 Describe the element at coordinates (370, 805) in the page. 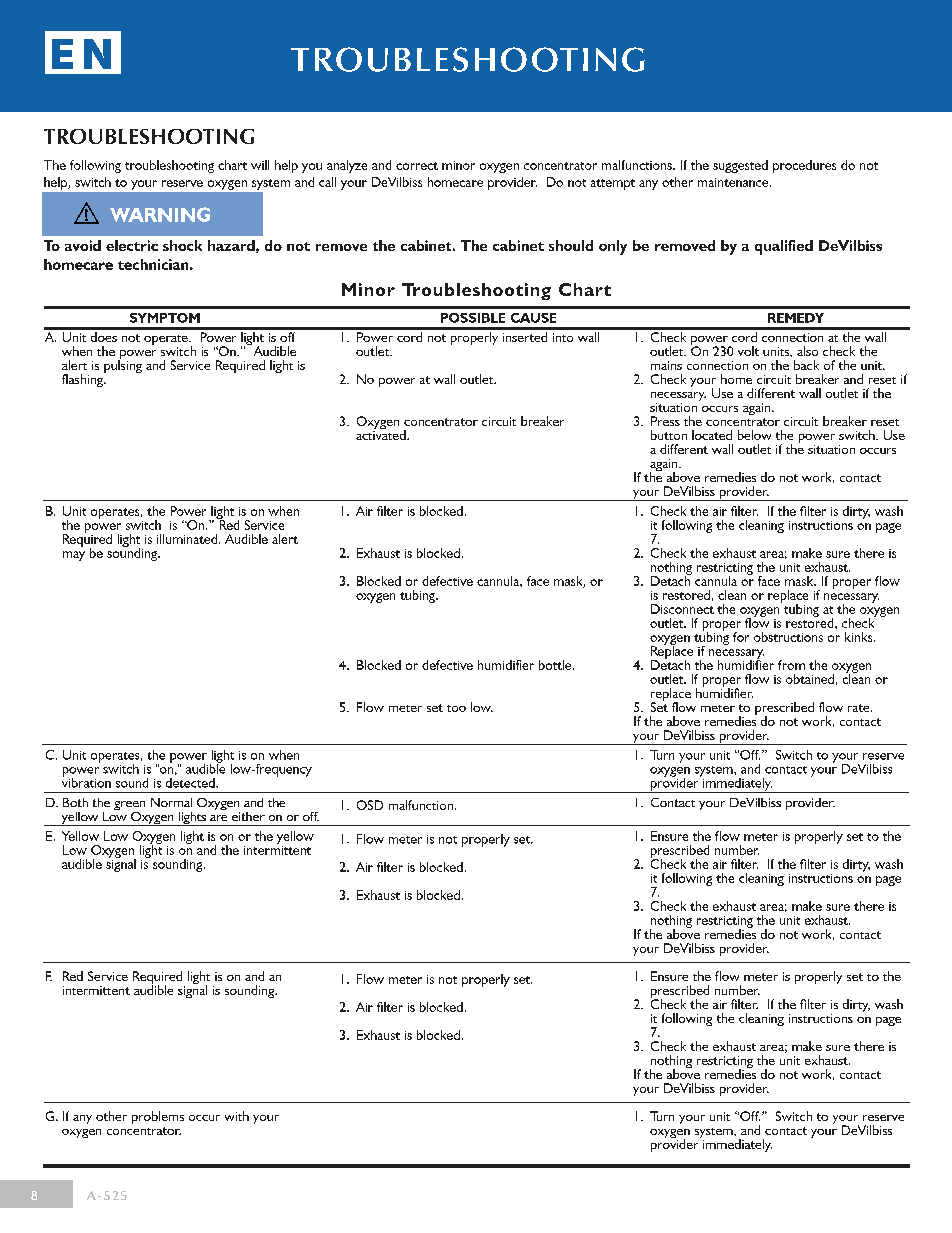

I see `OSD` at that location.
